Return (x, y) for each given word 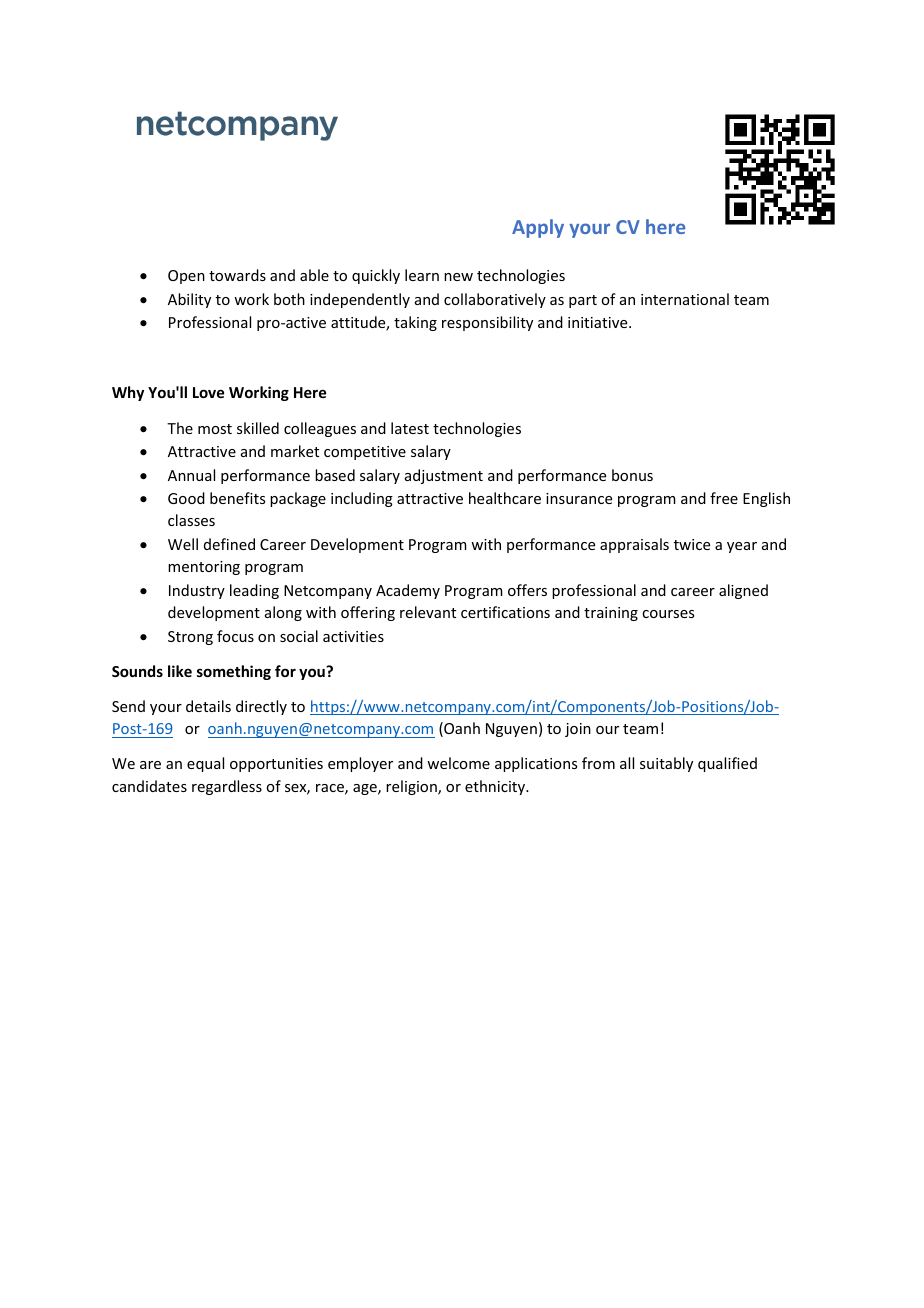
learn (422, 275)
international (685, 299)
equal (205, 764)
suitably (666, 764)
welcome (458, 763)
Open (186, 277)
